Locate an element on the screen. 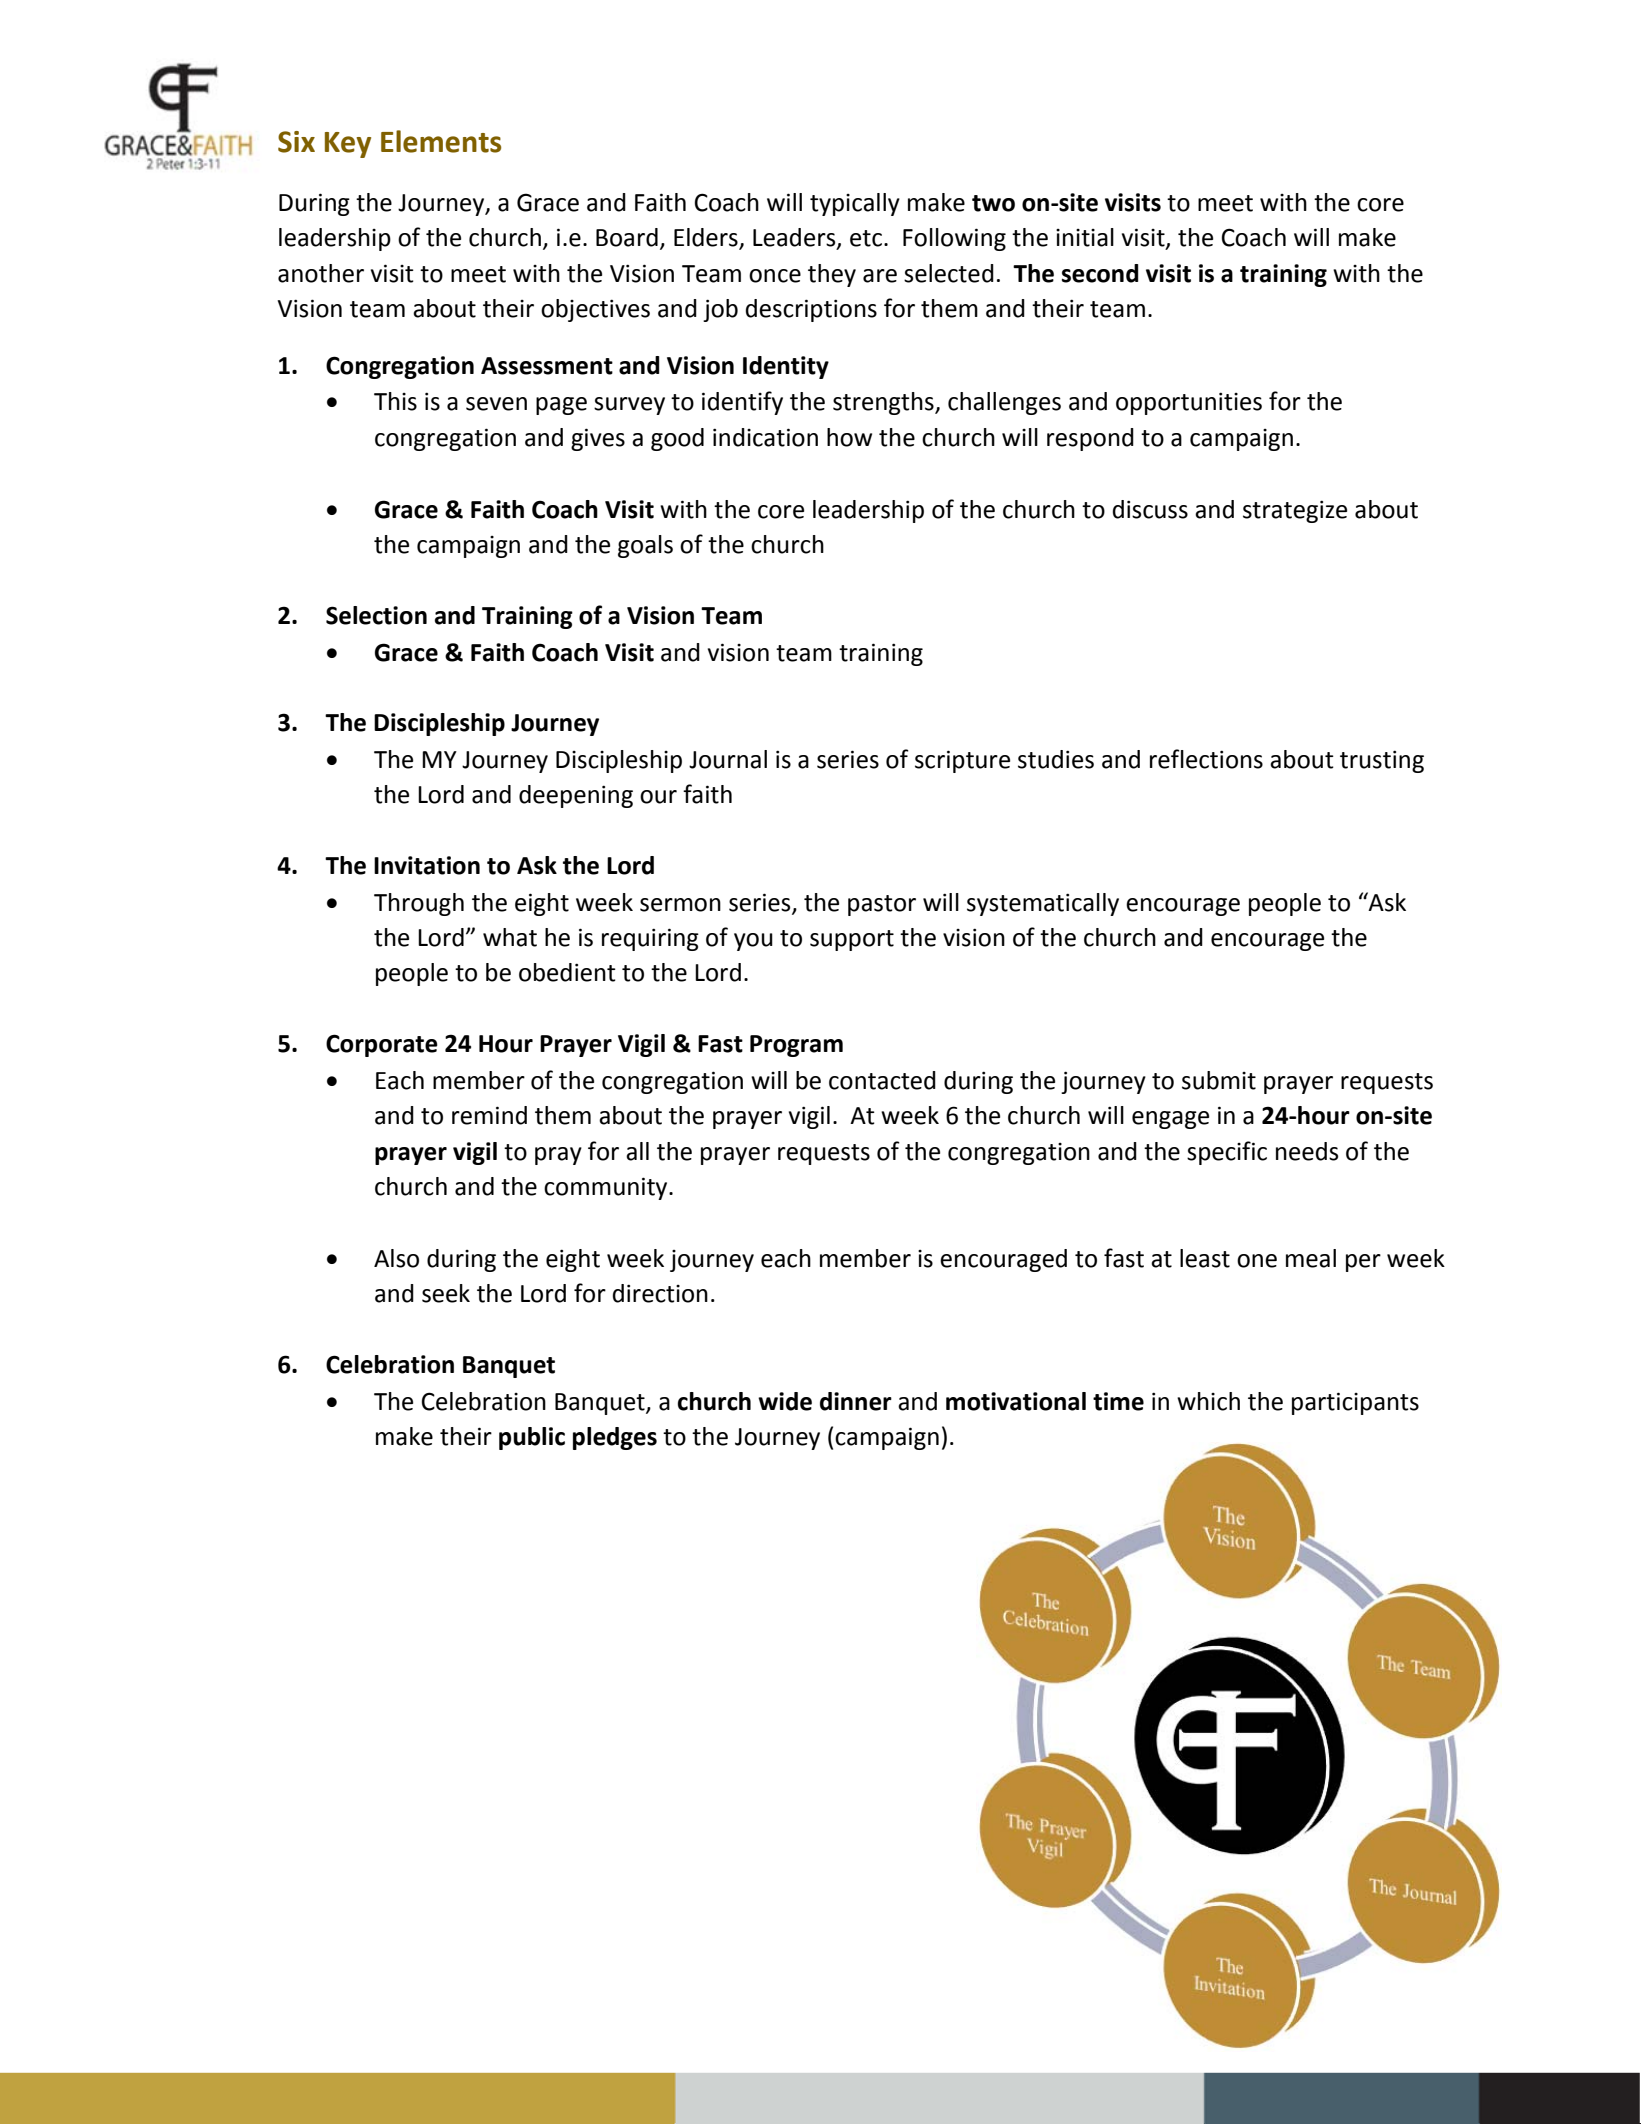 This screenshot has width=1641, height=2124. Elements is located at coordinates (441, 141).
